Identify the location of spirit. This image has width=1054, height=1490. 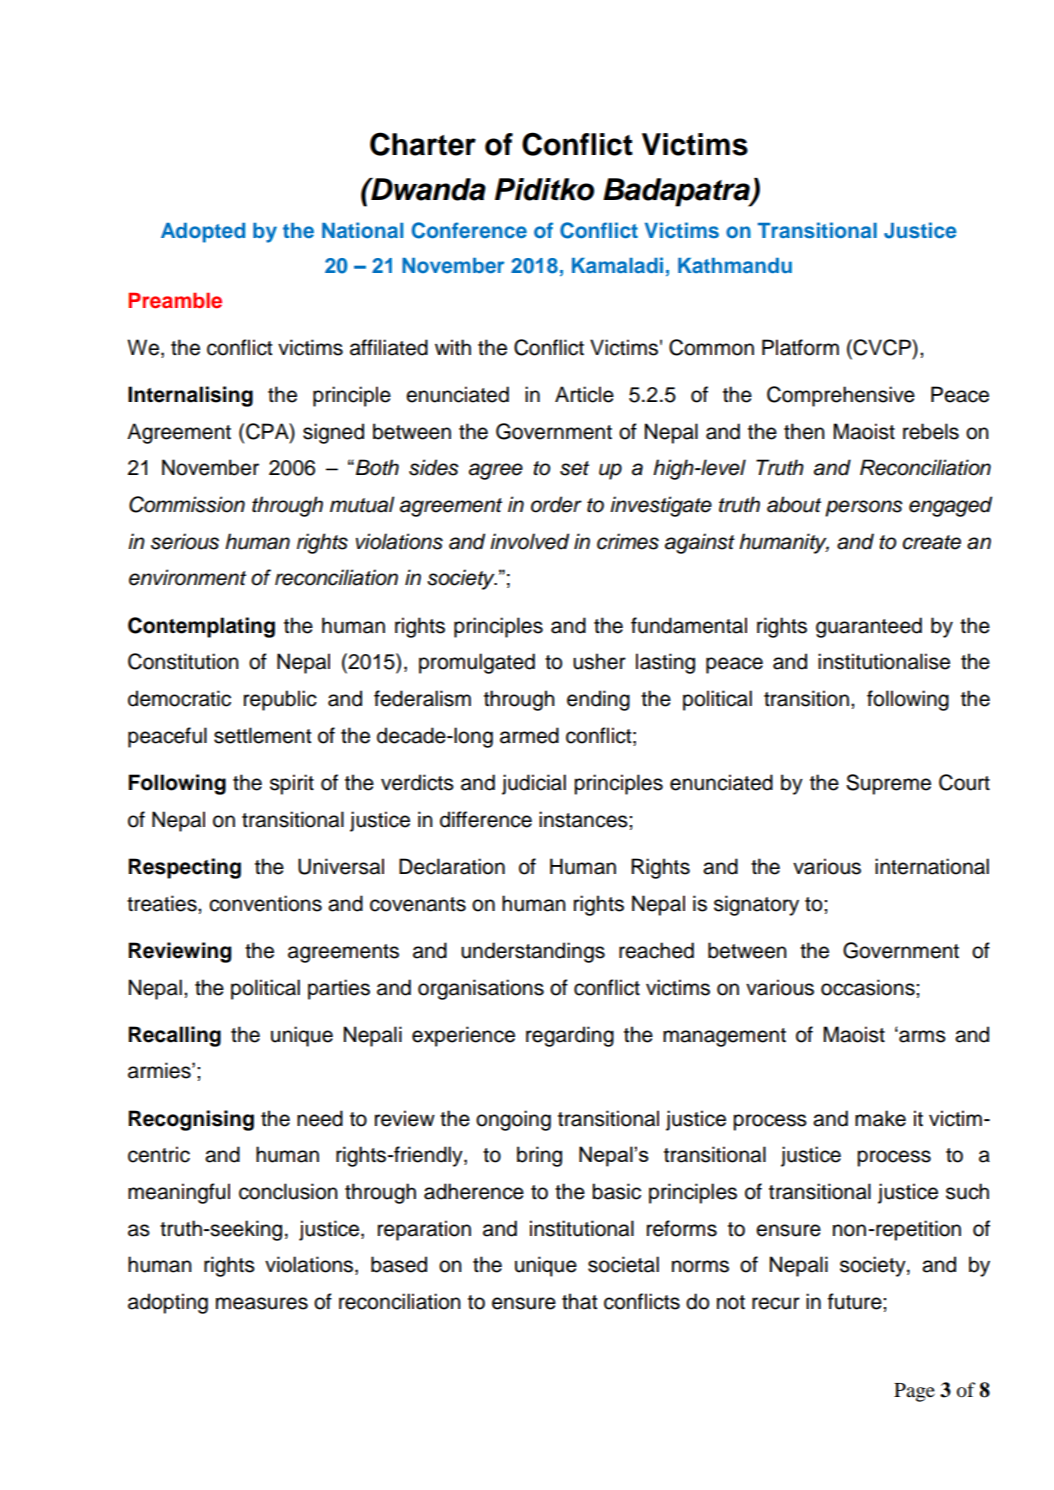
(292, 784).
